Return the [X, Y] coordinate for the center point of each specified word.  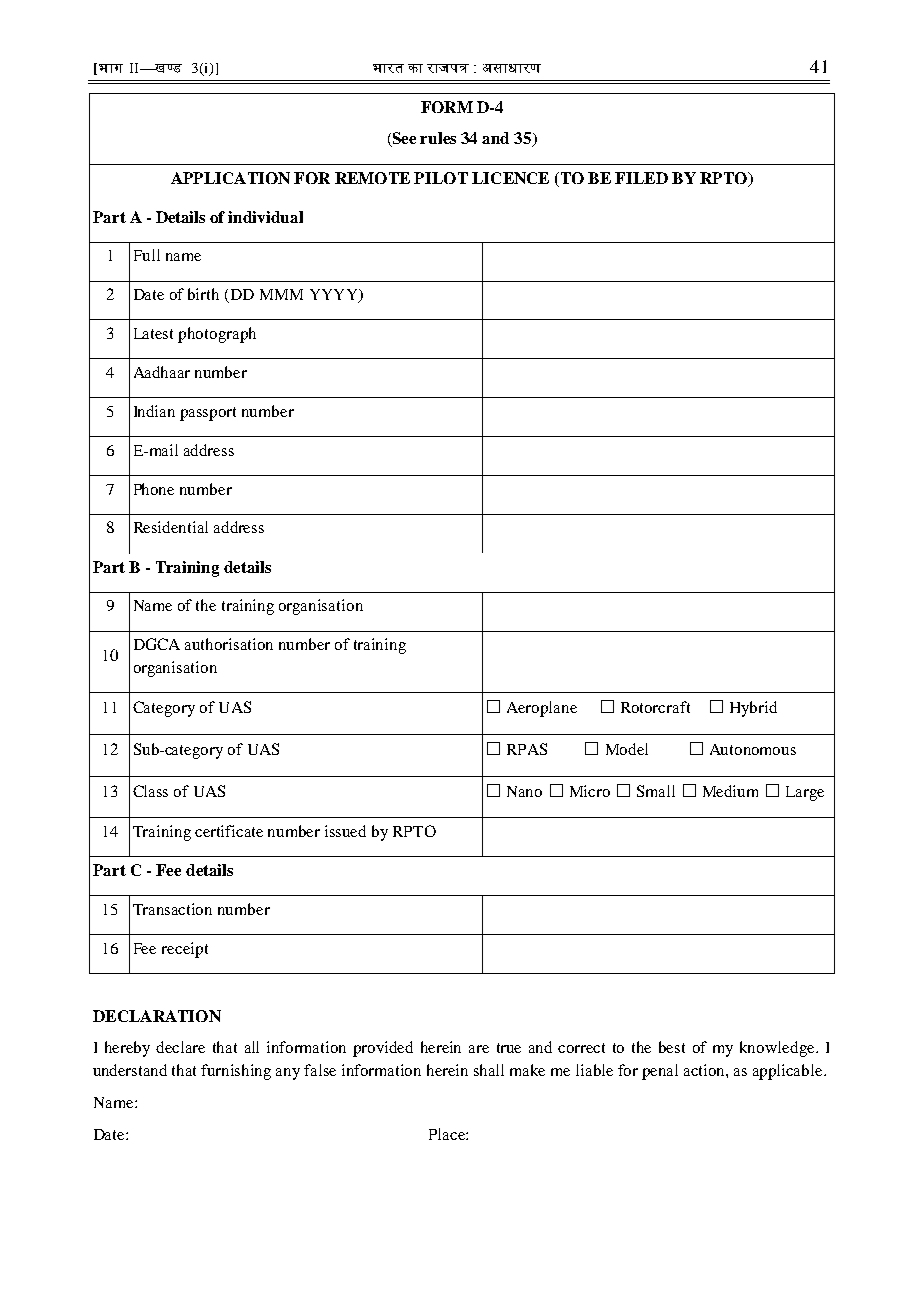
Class [150, 791]
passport [208, 414]
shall [489, 1070]
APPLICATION [230, 178]
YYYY [335, 296]
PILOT [441, 178]
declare [180, 1047]
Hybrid [753, 709]
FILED [641, 178]
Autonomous [753, 749]
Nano [524, 791]
